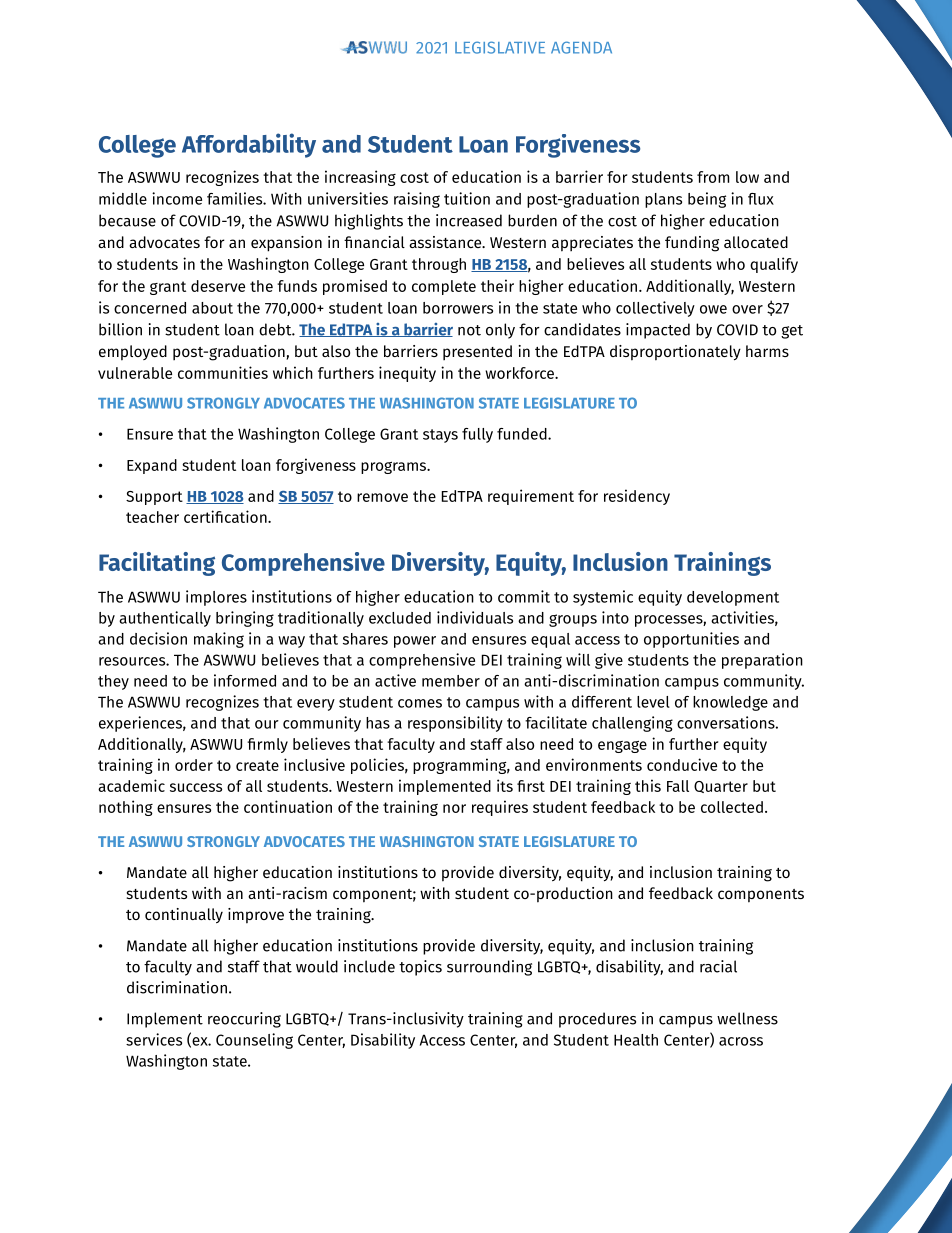  I want to click on disproportionately, so click(675, 353).
